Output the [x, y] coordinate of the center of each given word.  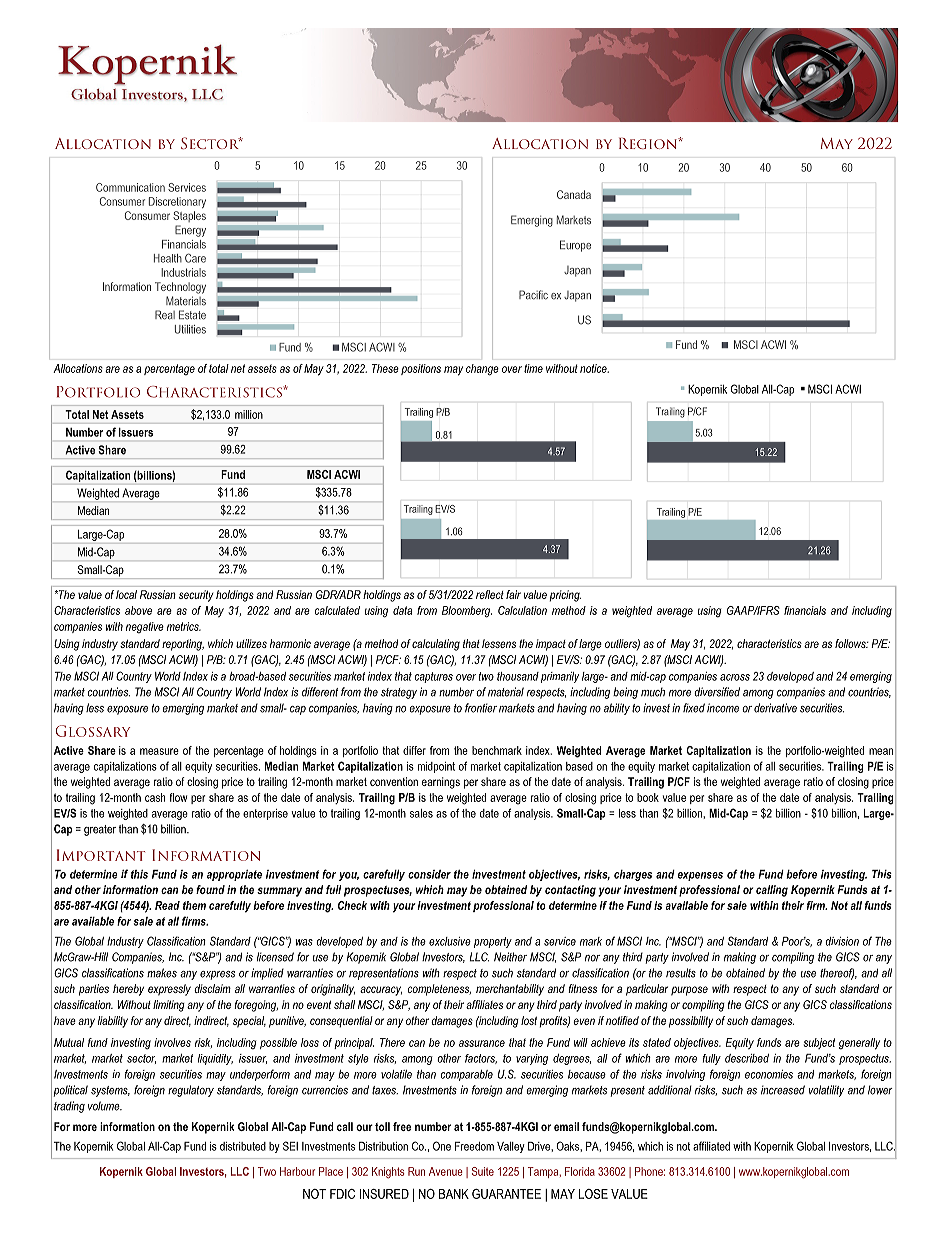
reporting [183, 645]
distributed [243, 1146]
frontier [481, 708]
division [842, 941]
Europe [575, 246]
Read [167, 905]
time [533, 368]
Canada [574, 194]
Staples [189, 216]
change [482, 370]
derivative [775, 708]
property [493, 942]
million [249, 414]
